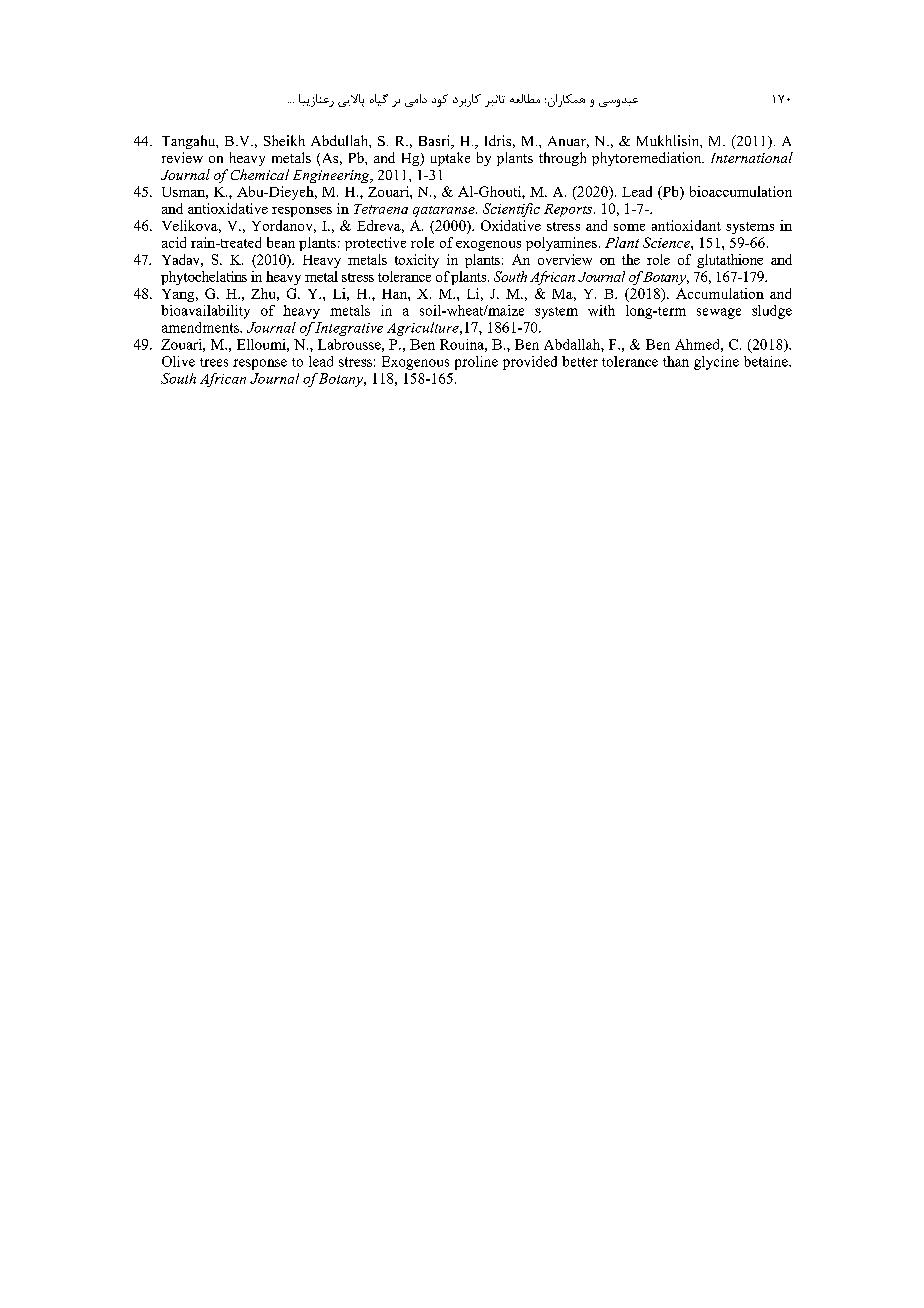 The width and height of the screenshot is (924, 1308). What do you see at coordinates (205, 312) in the screenshot?
I see `bioavailability` at bounding box center [205, 312].
